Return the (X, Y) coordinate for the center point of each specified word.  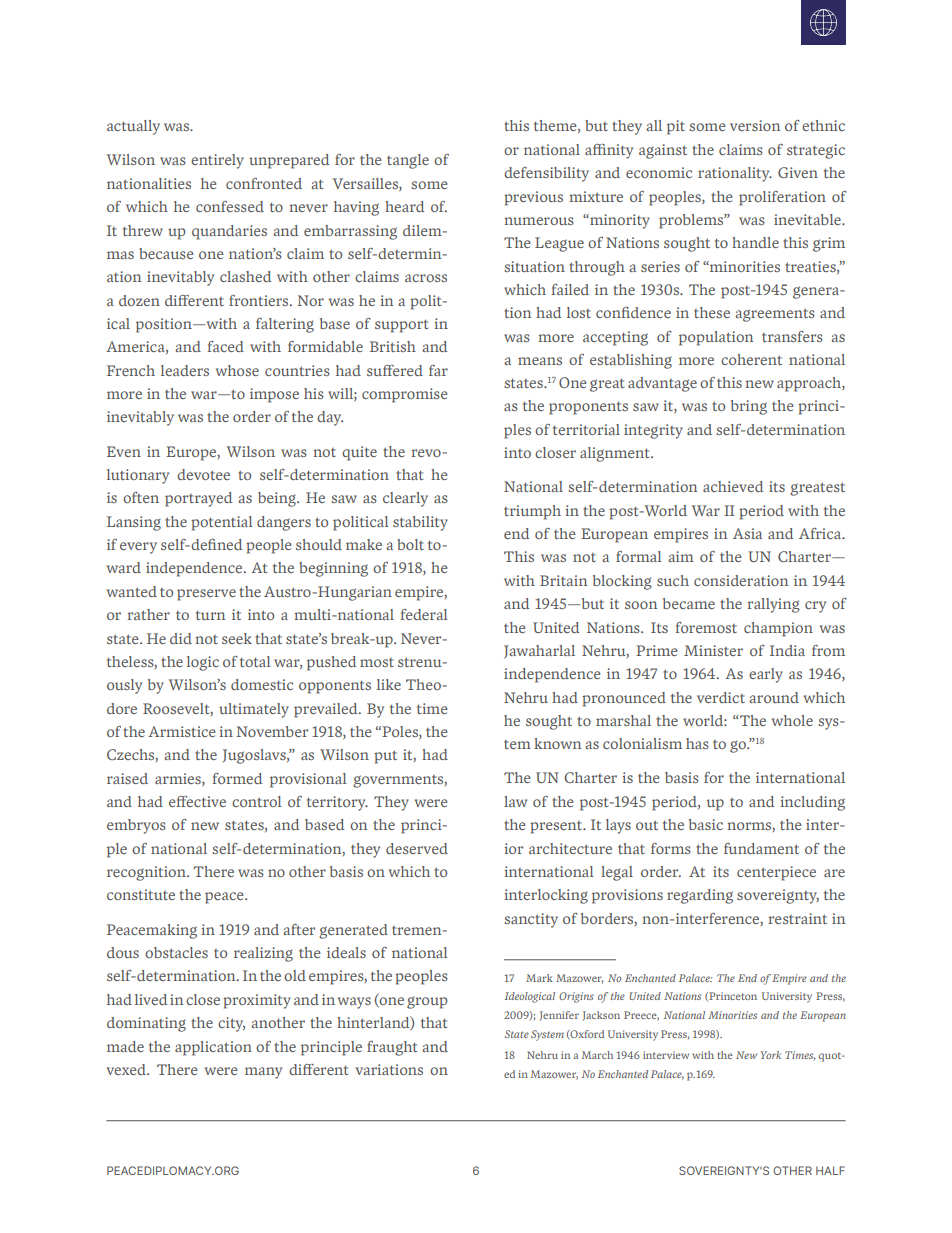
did (181, 638)
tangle (408, 161)
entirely (217, 161)
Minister (713, 650)
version (755, 125)
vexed (127, 1069)
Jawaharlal (539, 652)
